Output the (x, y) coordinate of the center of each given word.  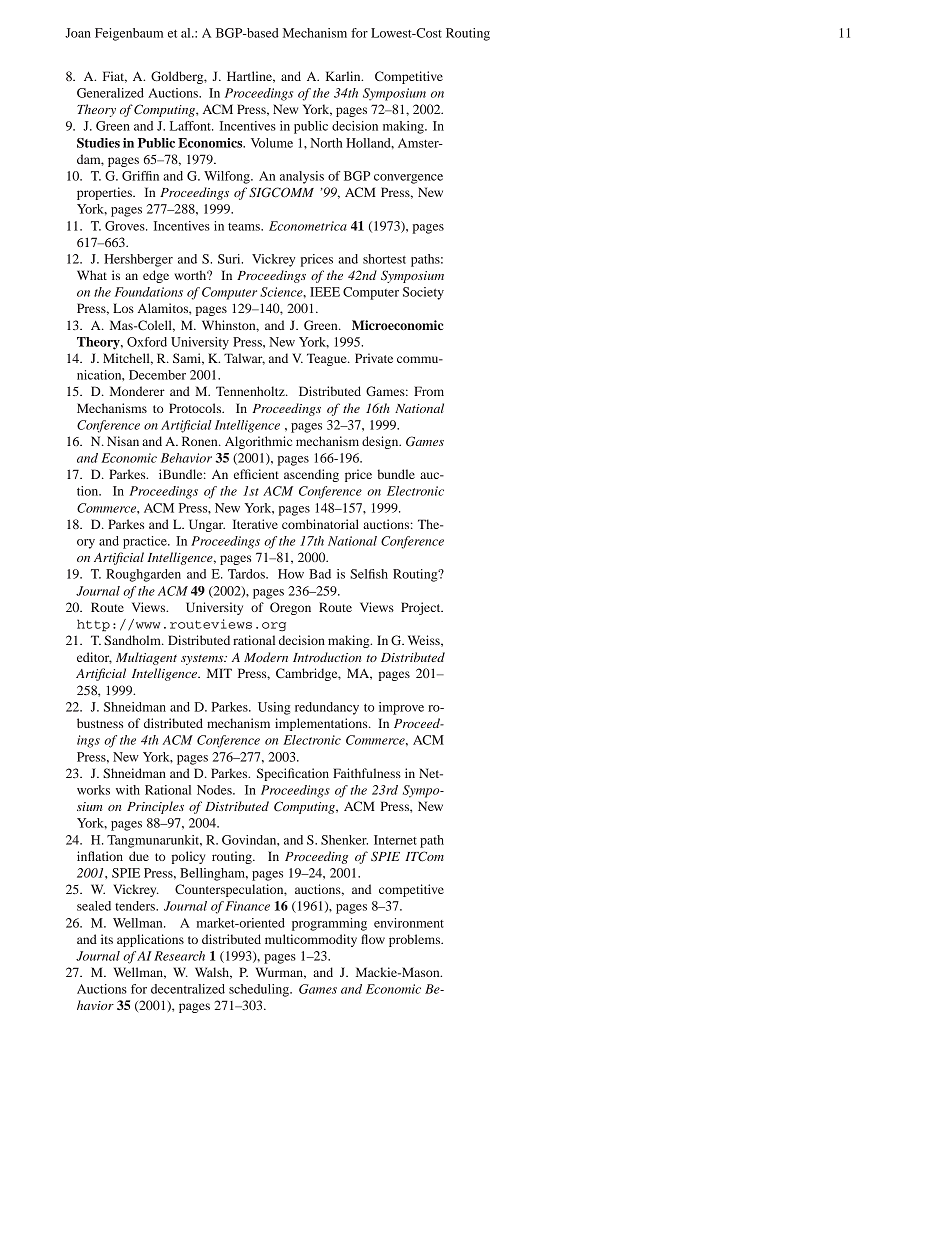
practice (146, 542)
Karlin (344, 76)
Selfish (369, 574)
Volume (272, 143)
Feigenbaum (129, 34)
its (107, 939)
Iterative (255, 524)
